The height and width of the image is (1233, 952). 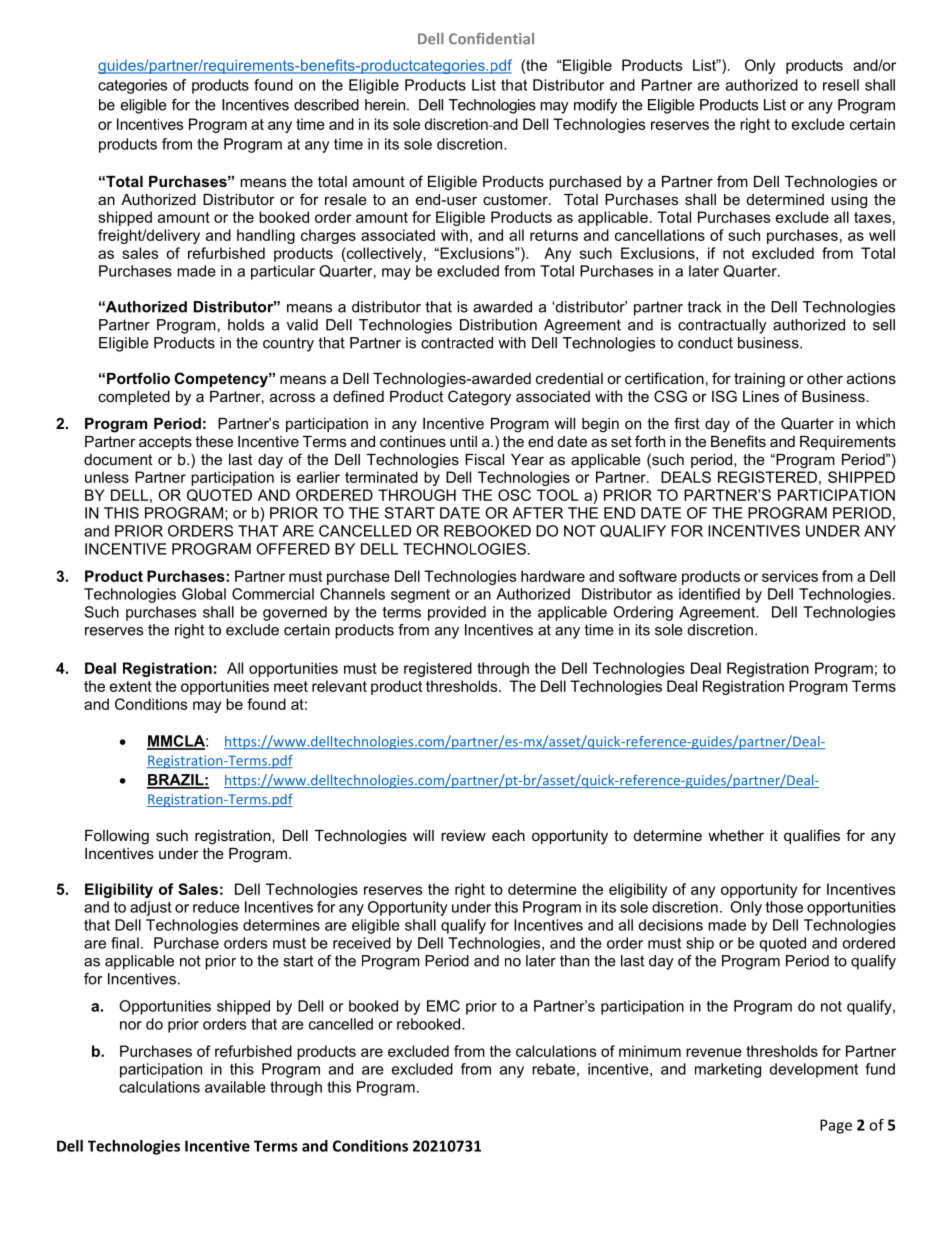 I want to click on qualifies, so click(x=812, y=836).
